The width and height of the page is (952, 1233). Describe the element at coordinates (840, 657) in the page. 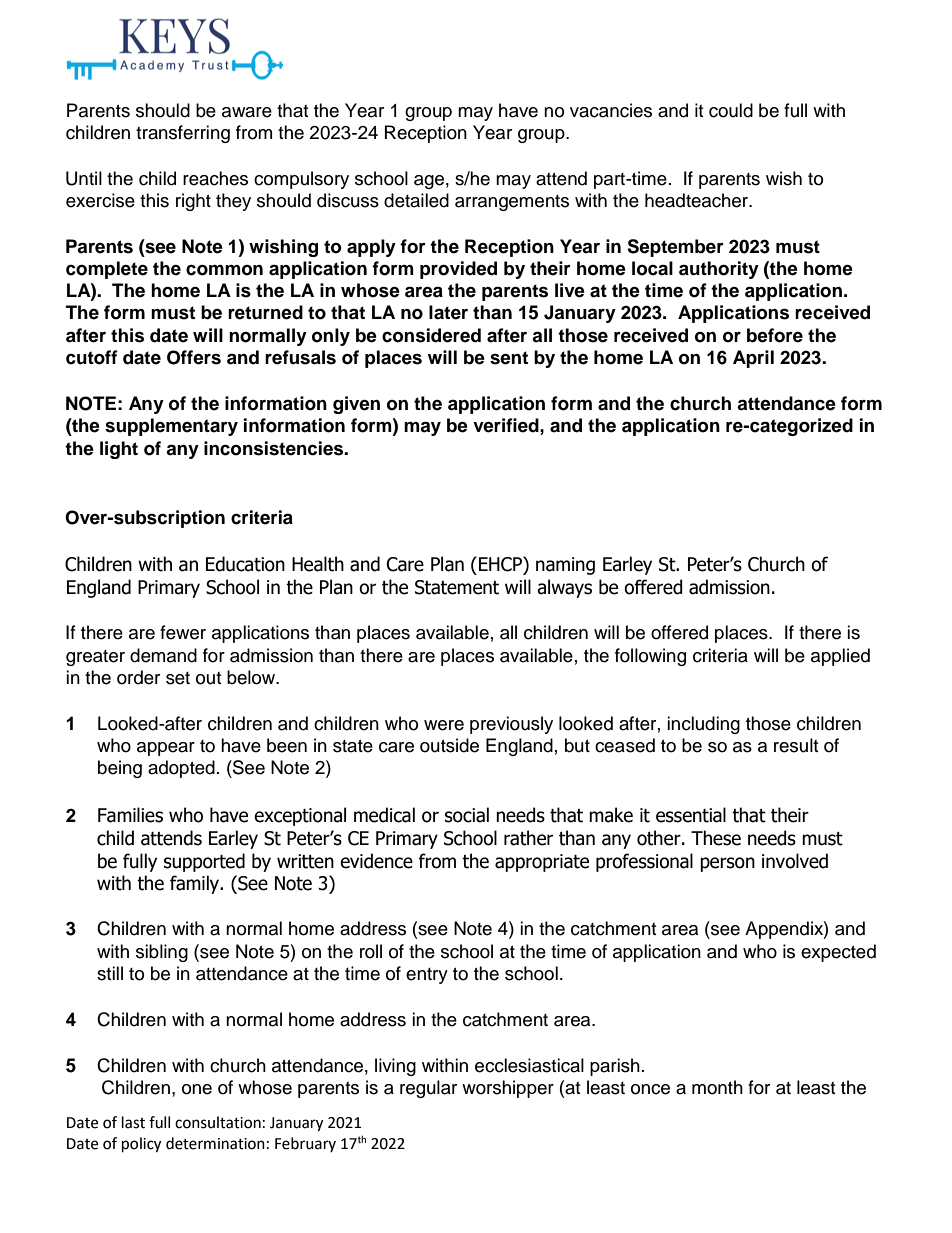

I see `applied` at that location.
